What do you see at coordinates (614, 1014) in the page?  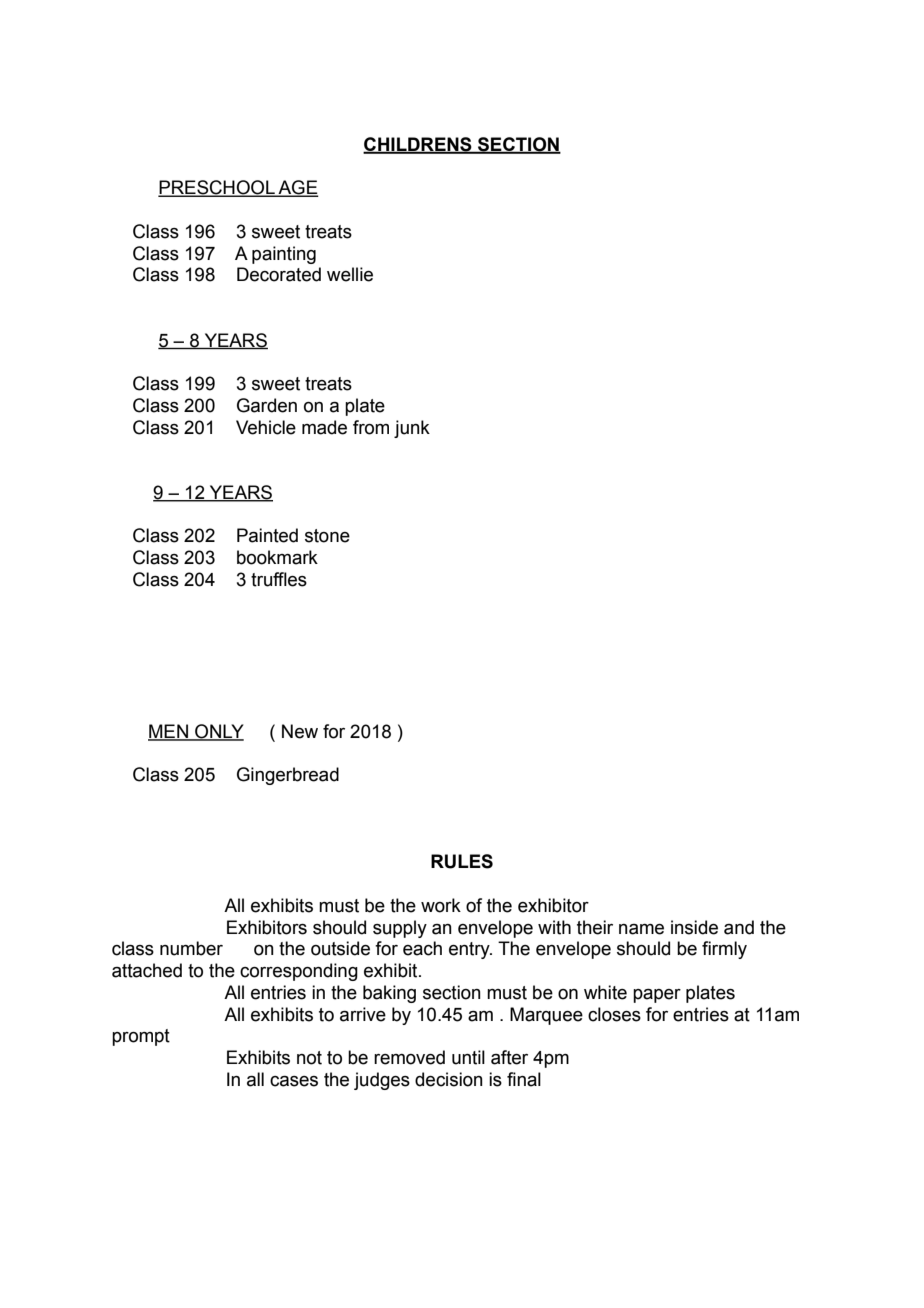 I see `closes` at bounding box center [614, 1014].
